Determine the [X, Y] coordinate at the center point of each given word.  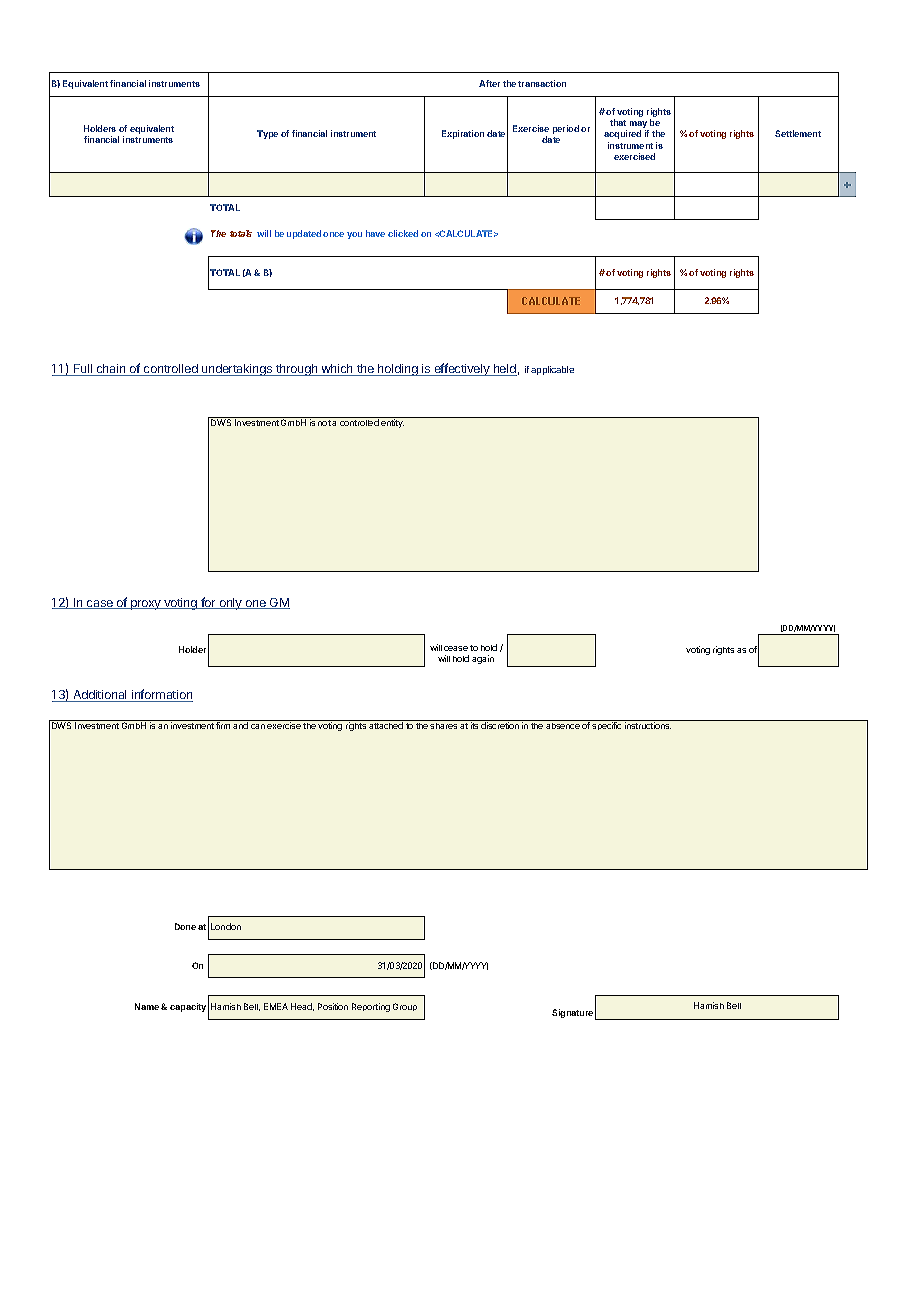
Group [405, 1007]
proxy [146, 605]
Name [148, 1006]
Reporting [371, 1007]
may [639, 126]
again [483, 659]
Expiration [463, 134]
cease [456, 648]
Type [267, 134]
